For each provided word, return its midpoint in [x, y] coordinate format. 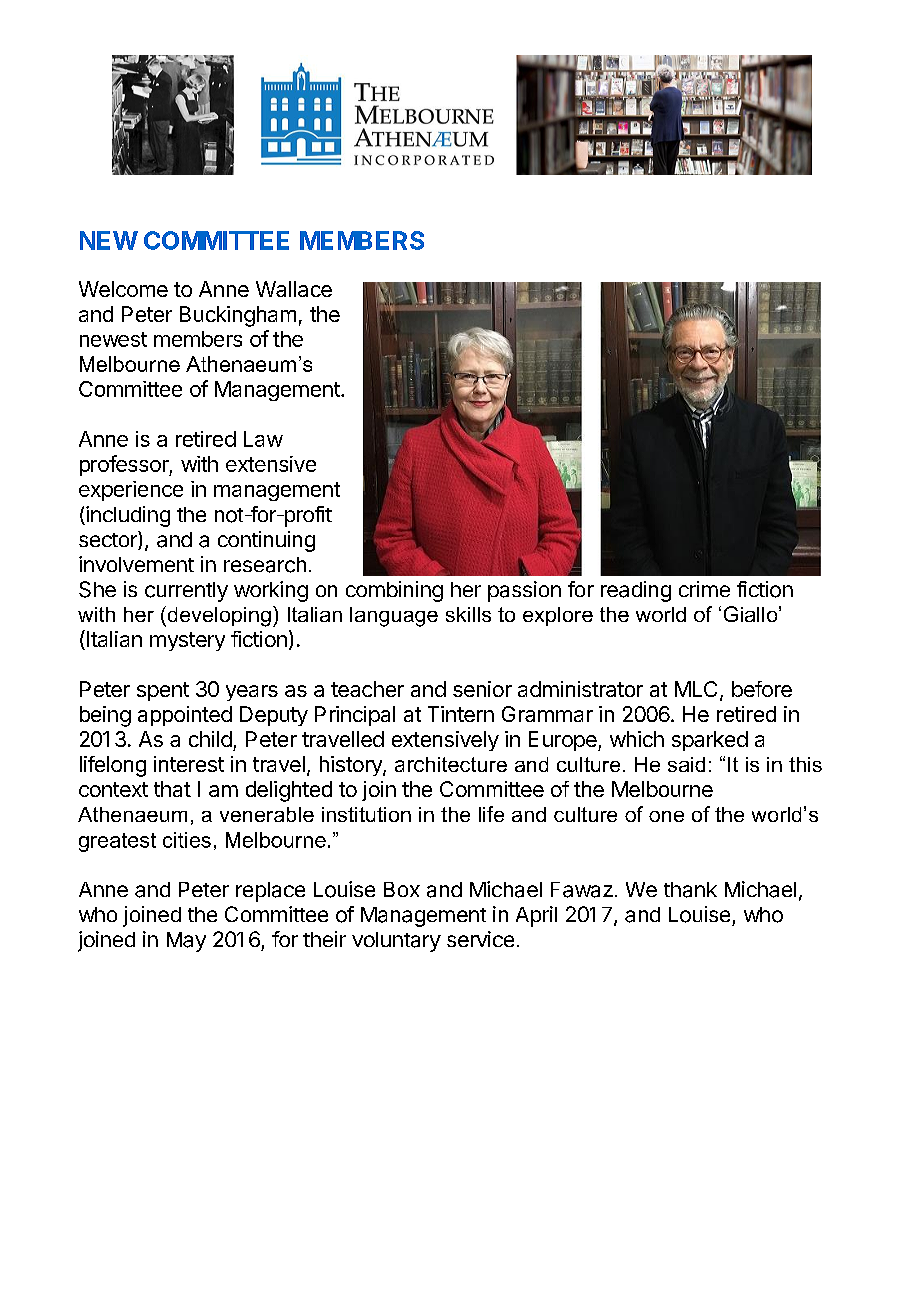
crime [704, 589]
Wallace [294, 289]
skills [468, 614]
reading [636, 591]
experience [131, 491]
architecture [451, 764]
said [686, 764]
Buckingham [238, 316]
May [186, 942]
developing [218, 616]
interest [189, 764]
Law [263, 439]
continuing [266, 541]
